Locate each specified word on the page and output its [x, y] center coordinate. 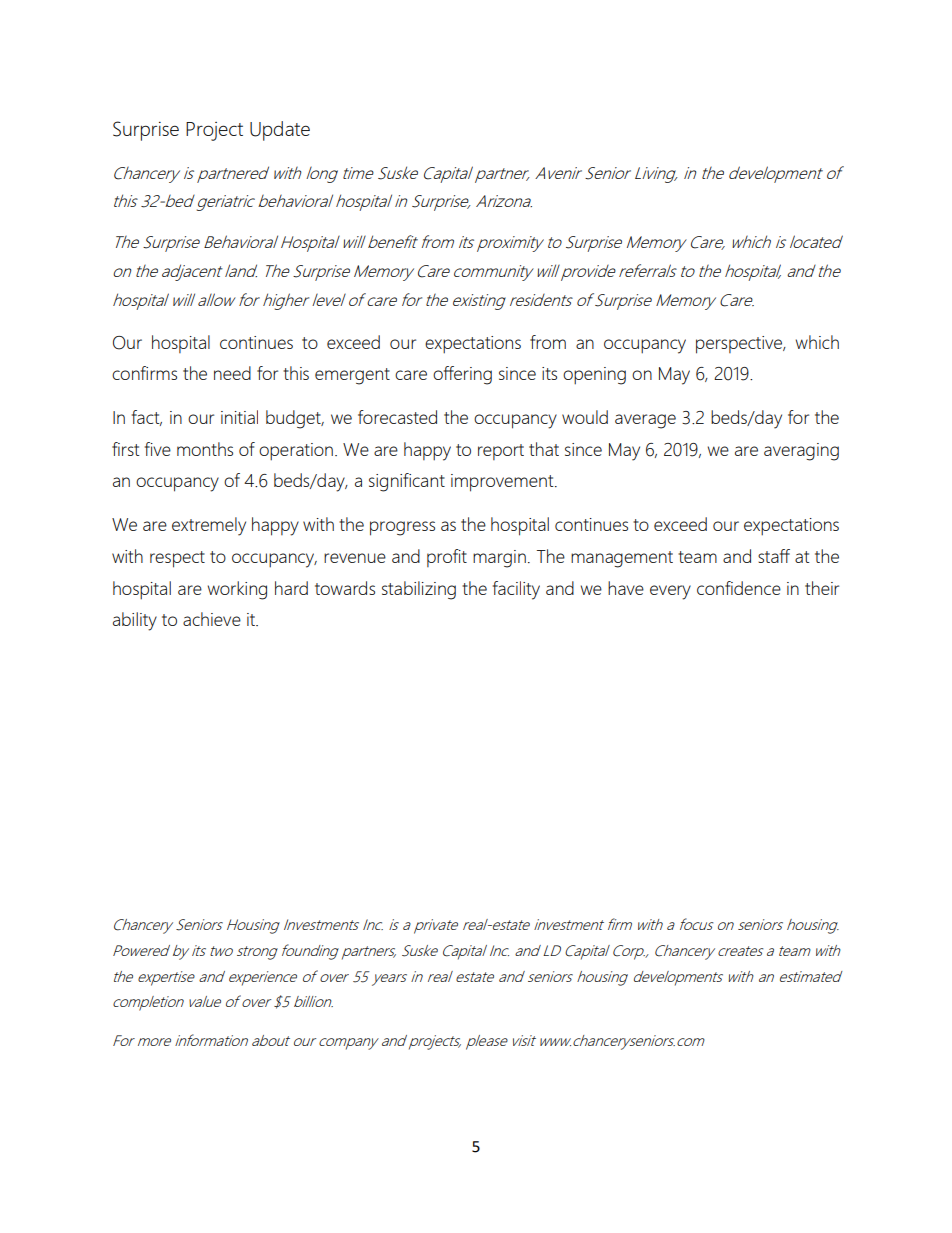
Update [280, 131]
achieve [212, 619]
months [205, 449]
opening [594, 376]
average [645, 421]
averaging [801, 452]
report [501, 452]
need [232, 373]
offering [462, 375]
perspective [740, 345]
